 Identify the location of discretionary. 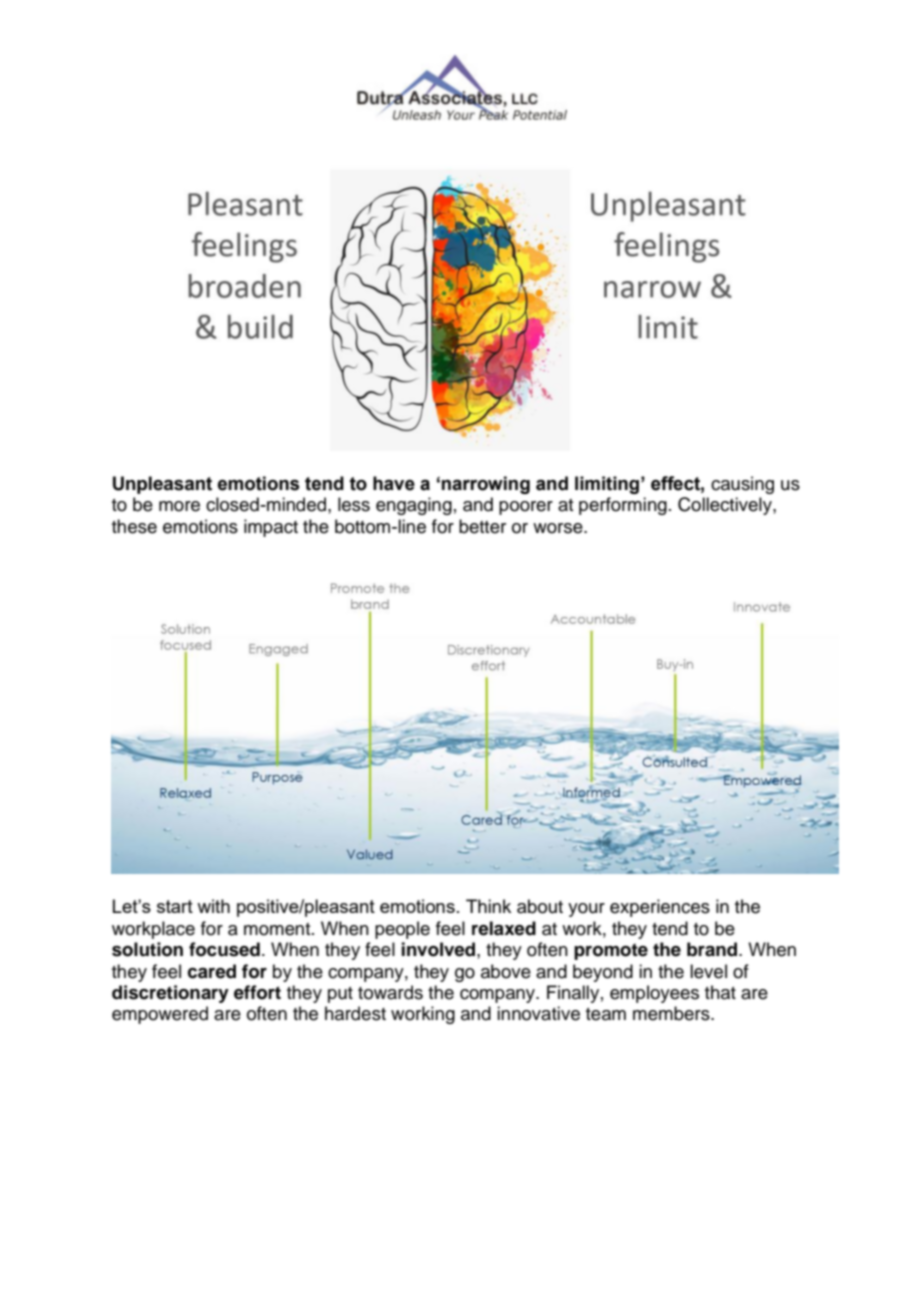
(170, 994).
